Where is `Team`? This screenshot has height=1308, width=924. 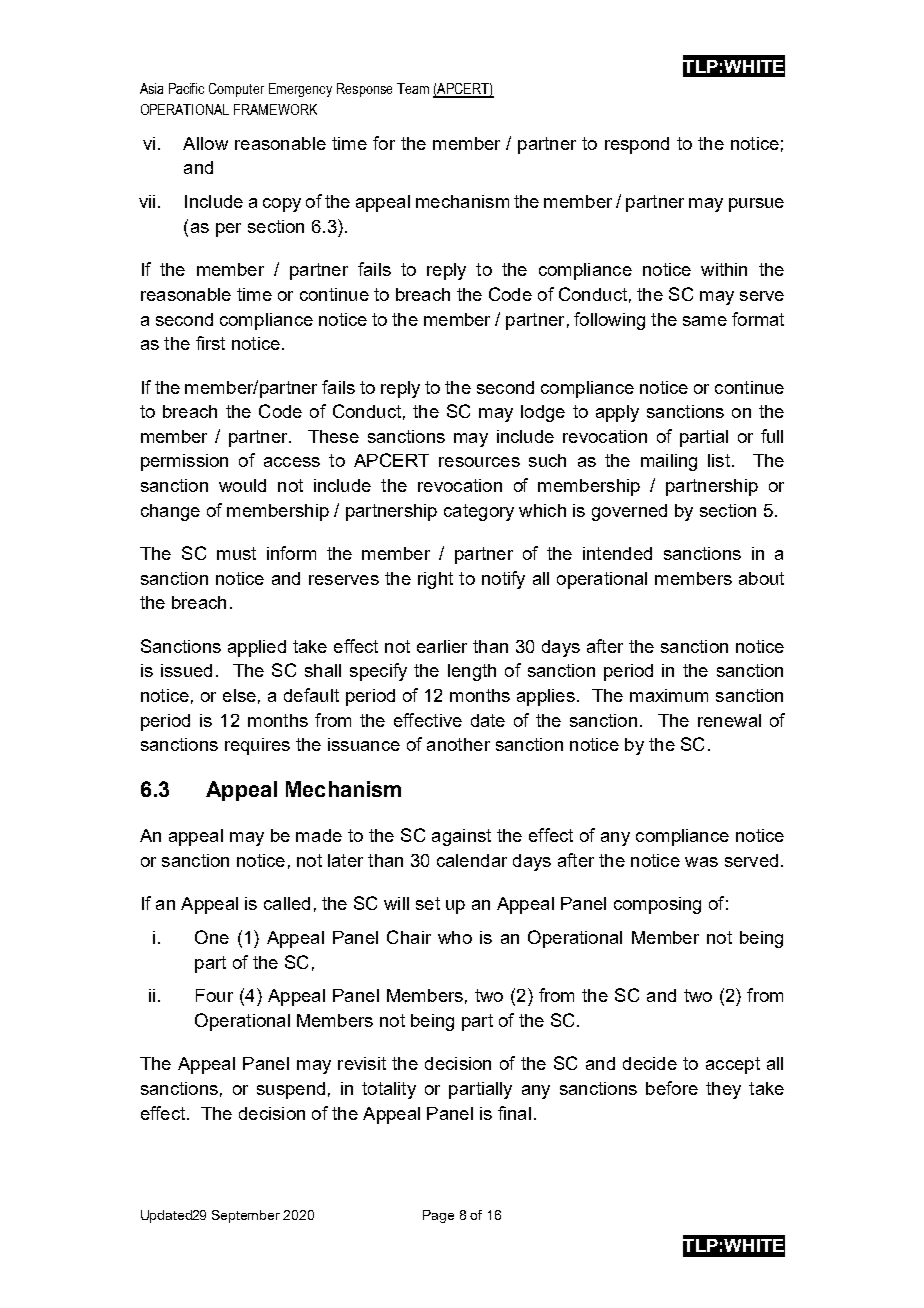 Team is located at coordinates (413, 88).
